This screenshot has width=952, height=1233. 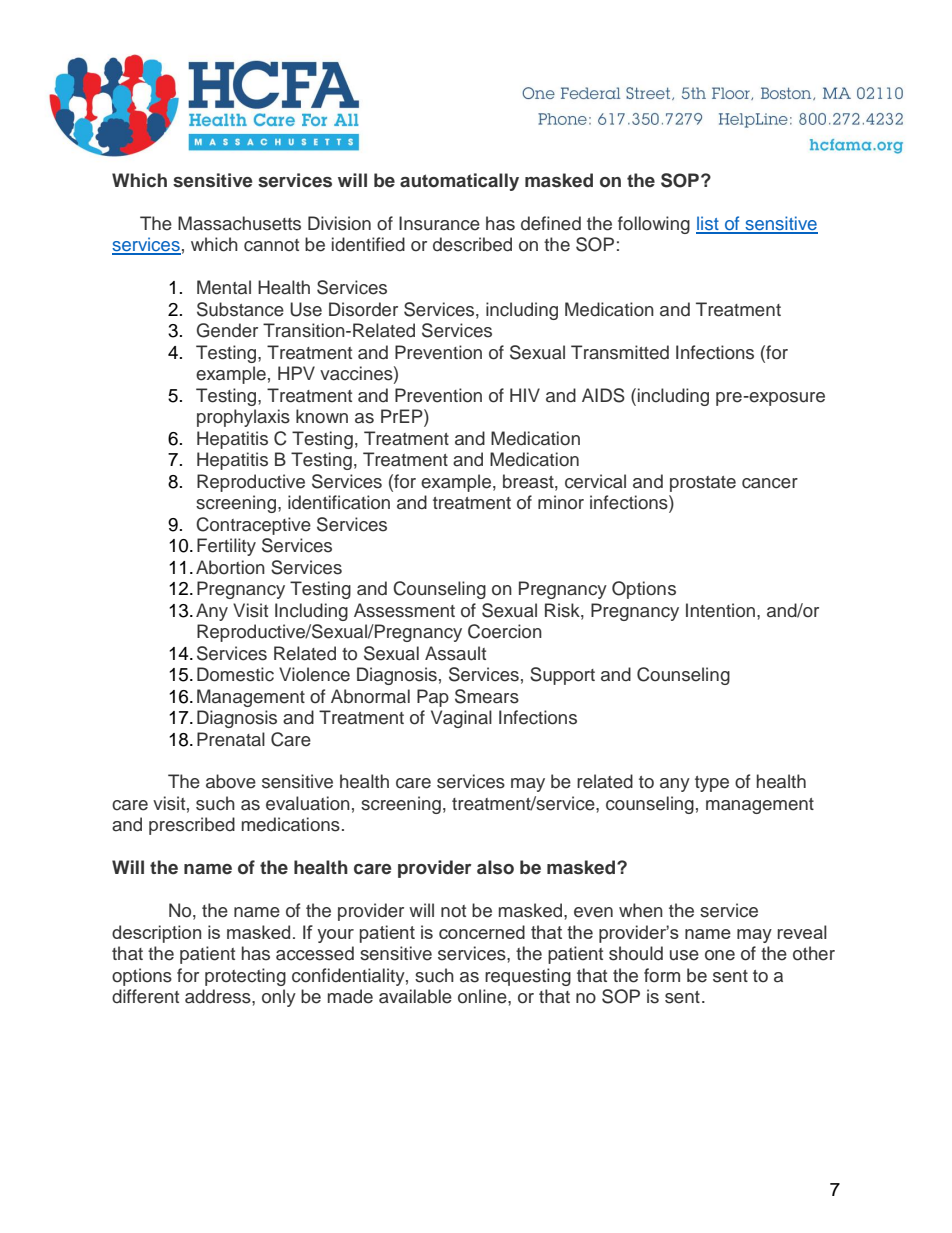 What do you see at coordinates (561, 502) in the screenshot?
I see `minor` at bounding box center [561, 502].
